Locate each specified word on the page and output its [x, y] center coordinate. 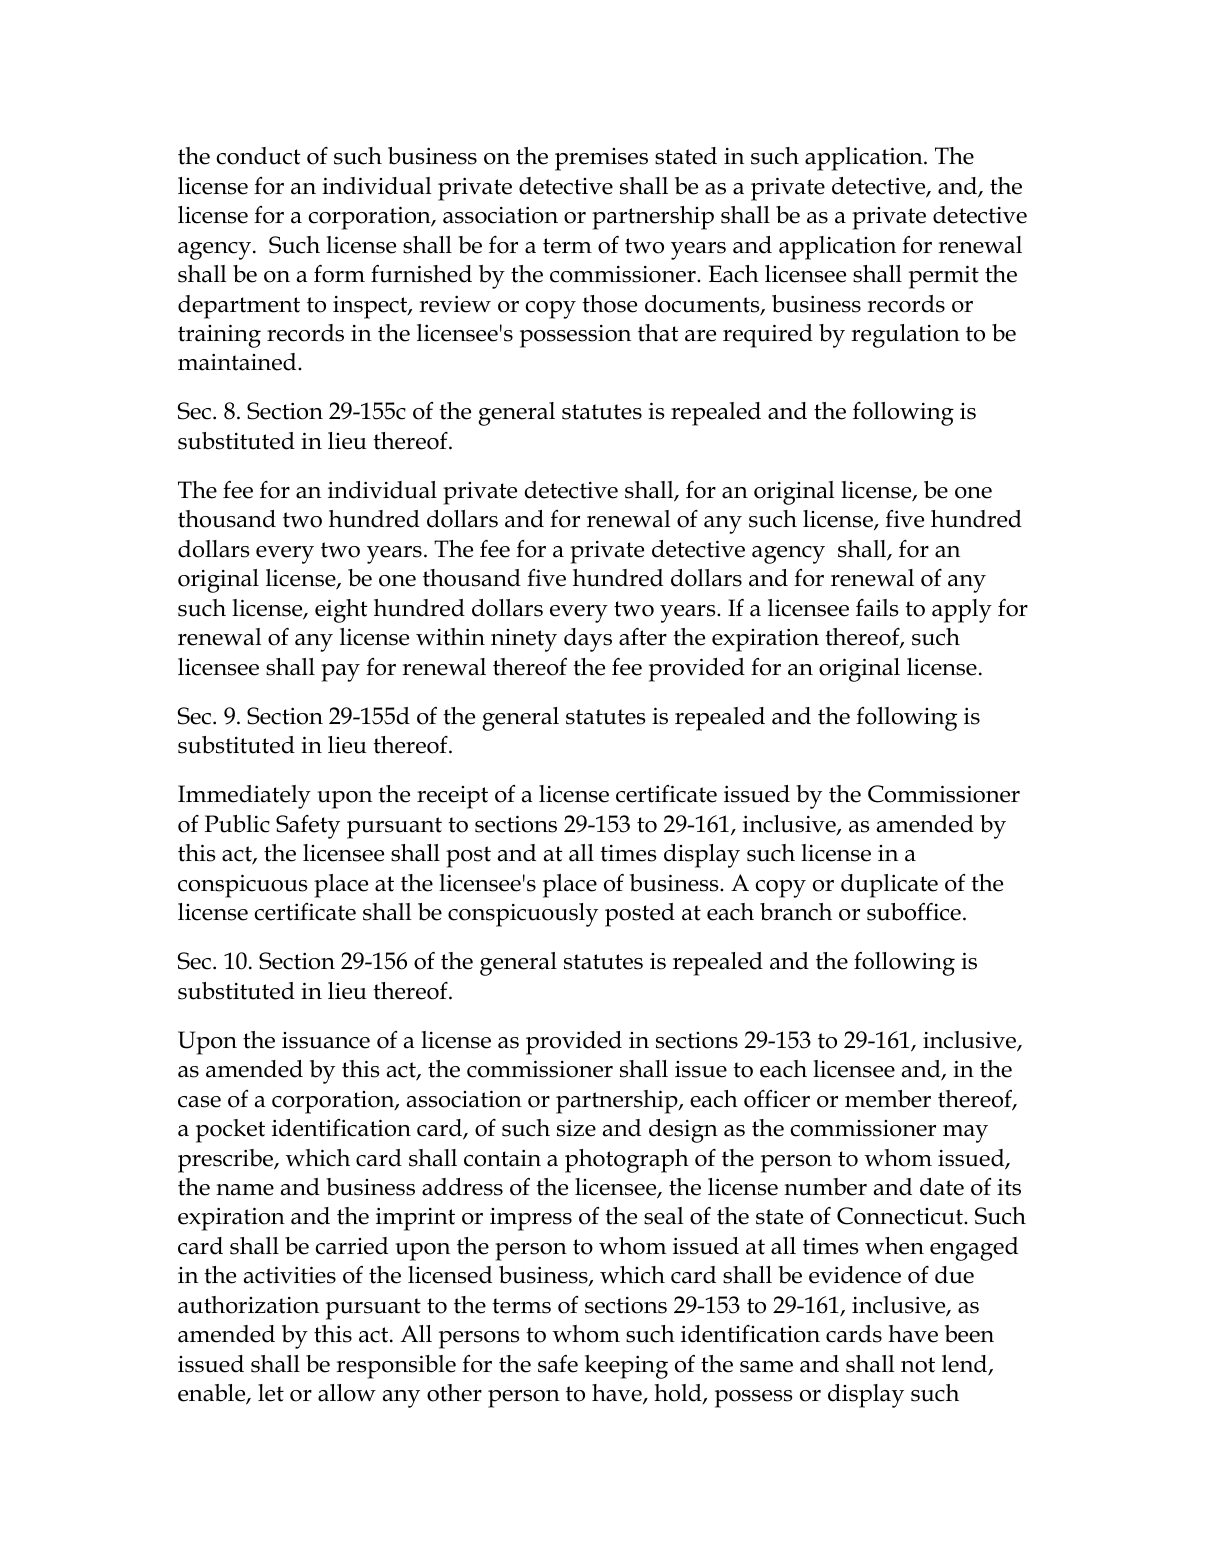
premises [601, 159]
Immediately [244, 797]
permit [944, 277]
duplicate [889, 886]
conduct [259, 156]
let [271, 1393]
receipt [452, 797]
